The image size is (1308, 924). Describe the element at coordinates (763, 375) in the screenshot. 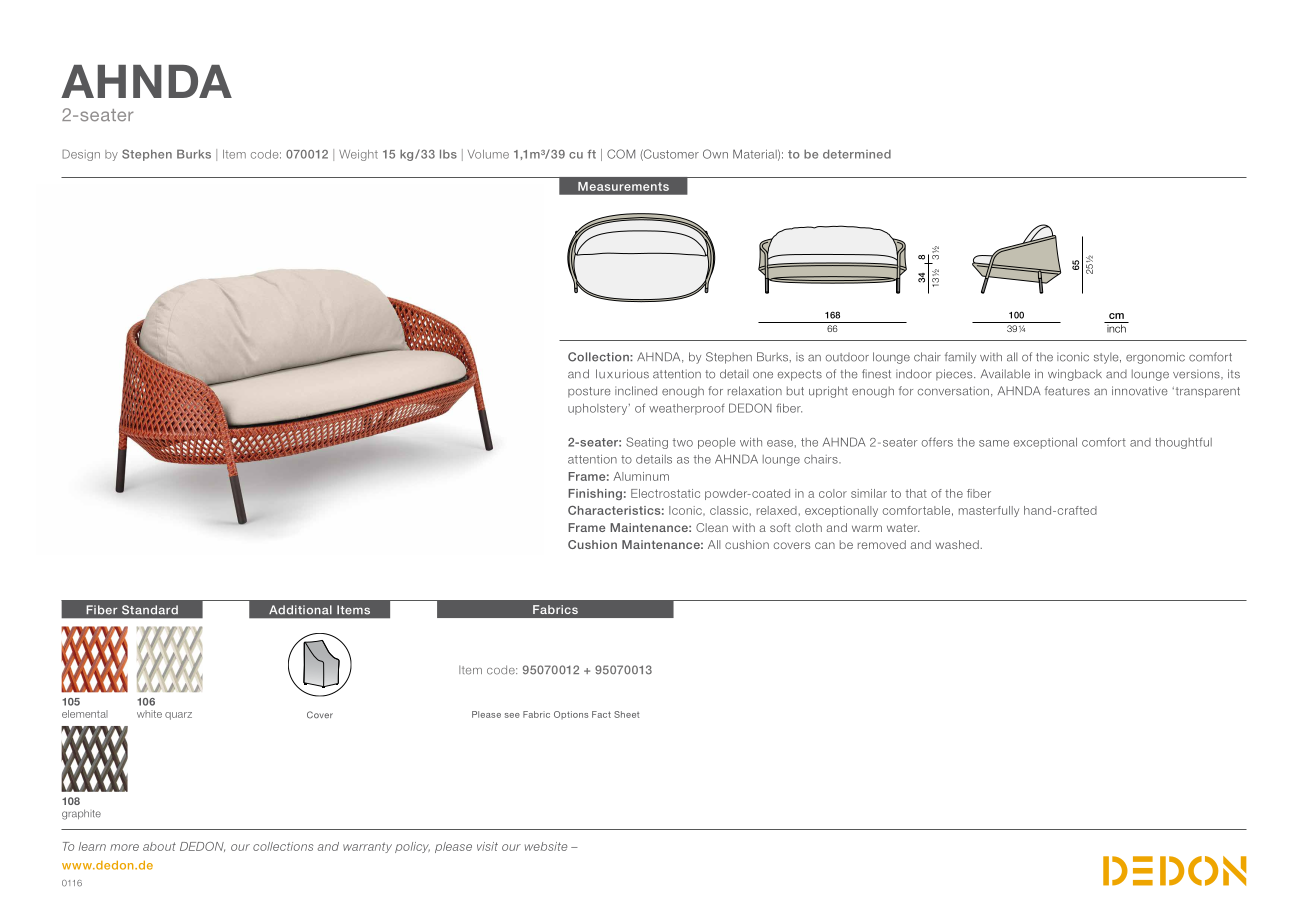

I see `one` at that location.
